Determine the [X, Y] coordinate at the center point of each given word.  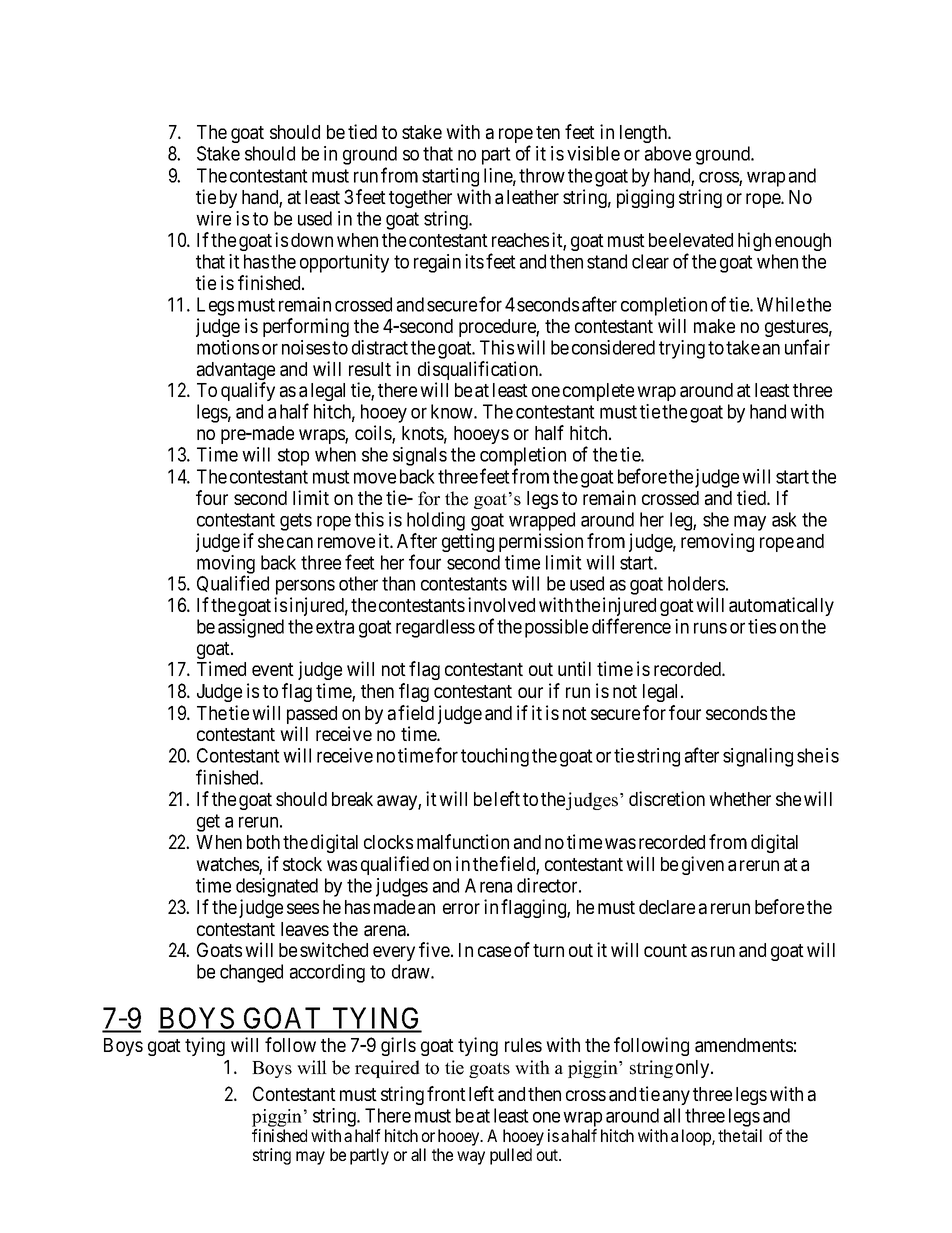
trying [682, 349]
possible [556, 628]
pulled [511, 1156]
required [387, 1069]
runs [710, 628]
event [273, 669]
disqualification [479, 372]
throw [542, 175]
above [668, 153]
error [461, 908]
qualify [248, 391]
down [312, 240]
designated [277, 887]
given [703, 865]
